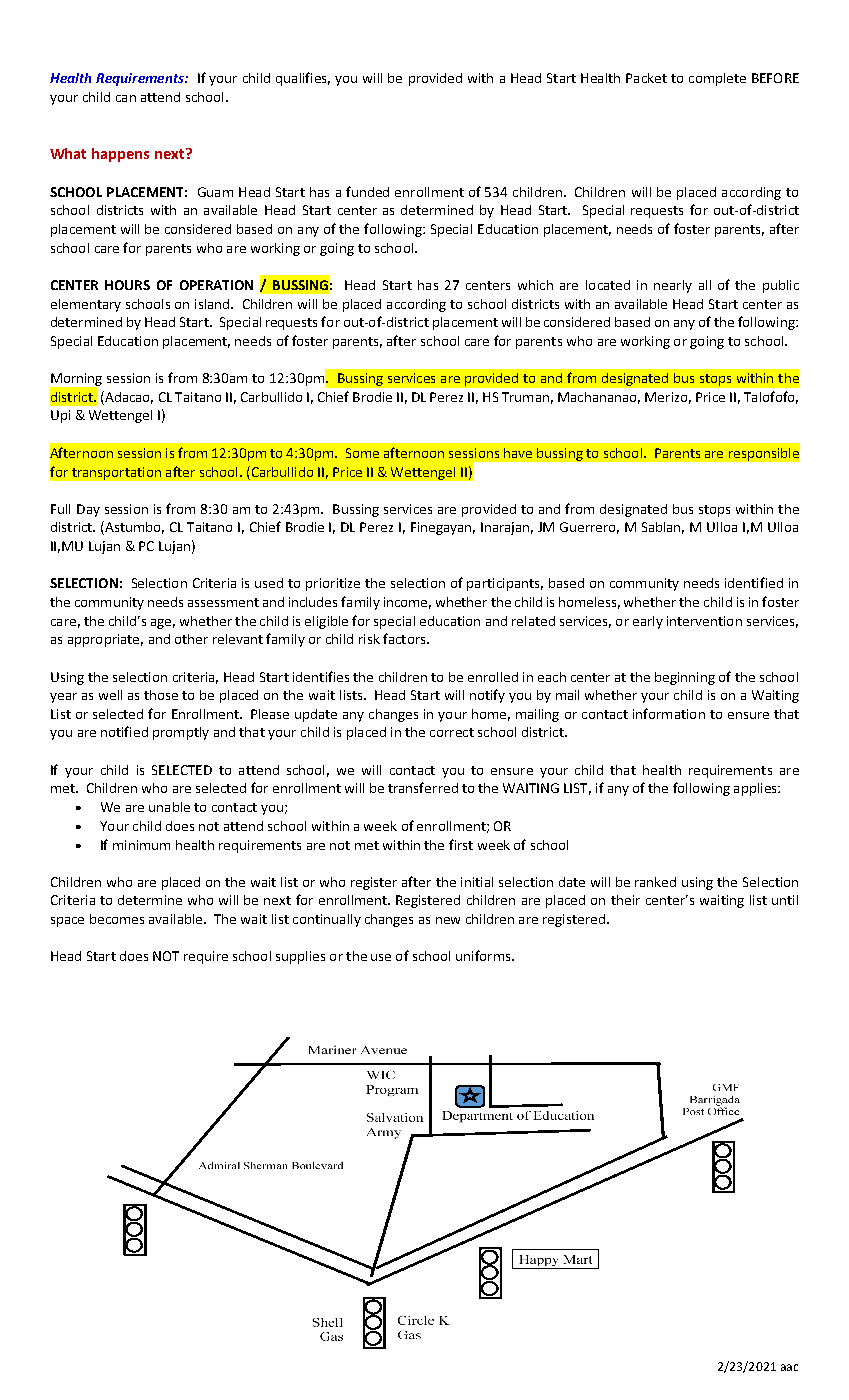  What do you see at coordinates (789, 1367) in the screenshot?
I see `aac` at bounding box center [789, 1367].
